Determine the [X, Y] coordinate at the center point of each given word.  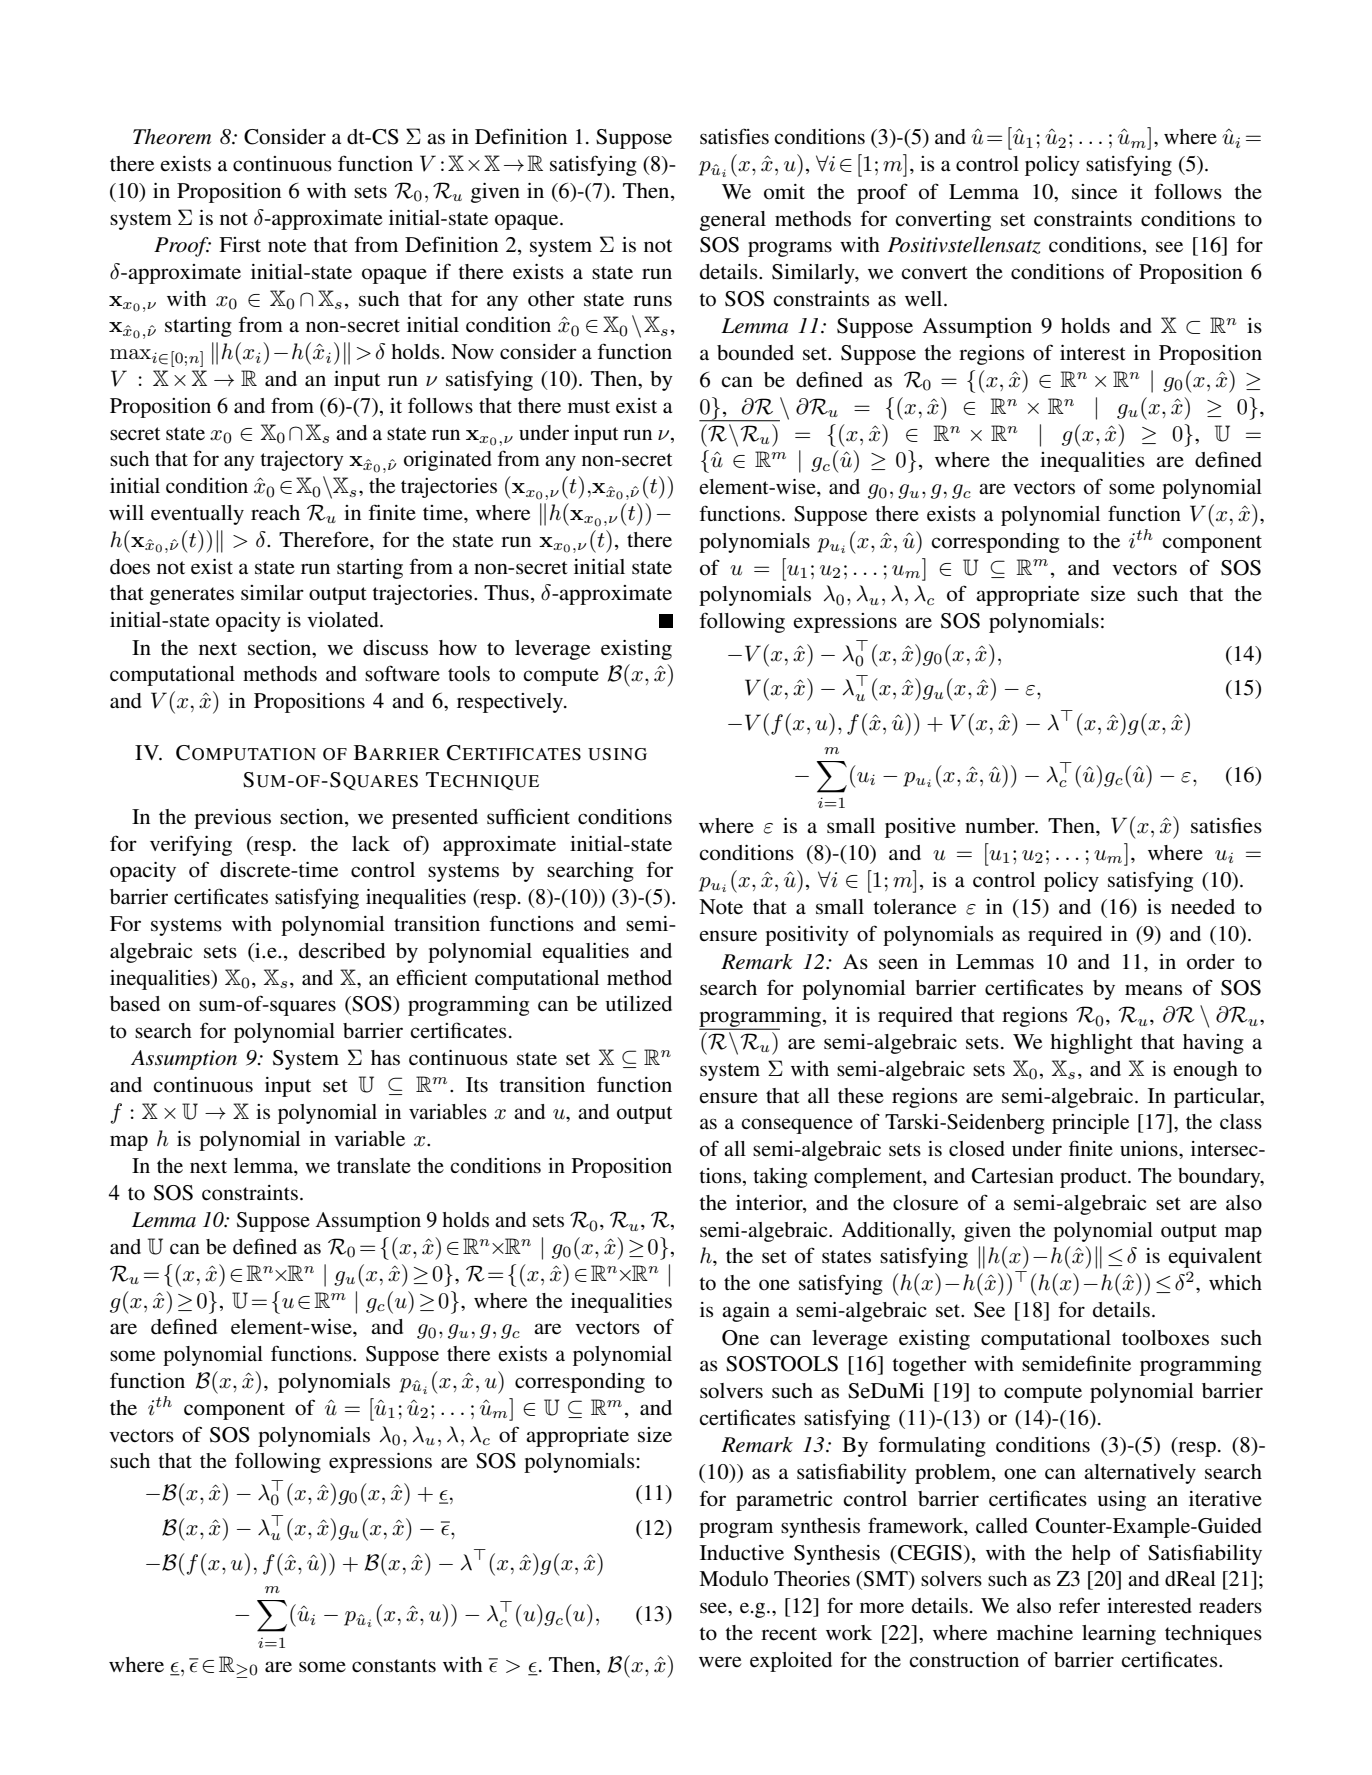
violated [344, 620]
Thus [506, 592]
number [1001, 826]
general [733, 221]
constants [394, 1666]
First [240, 245]
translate [374, 1165]
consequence [797, 1126]
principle [1090, 1124]
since [1094, 192]
